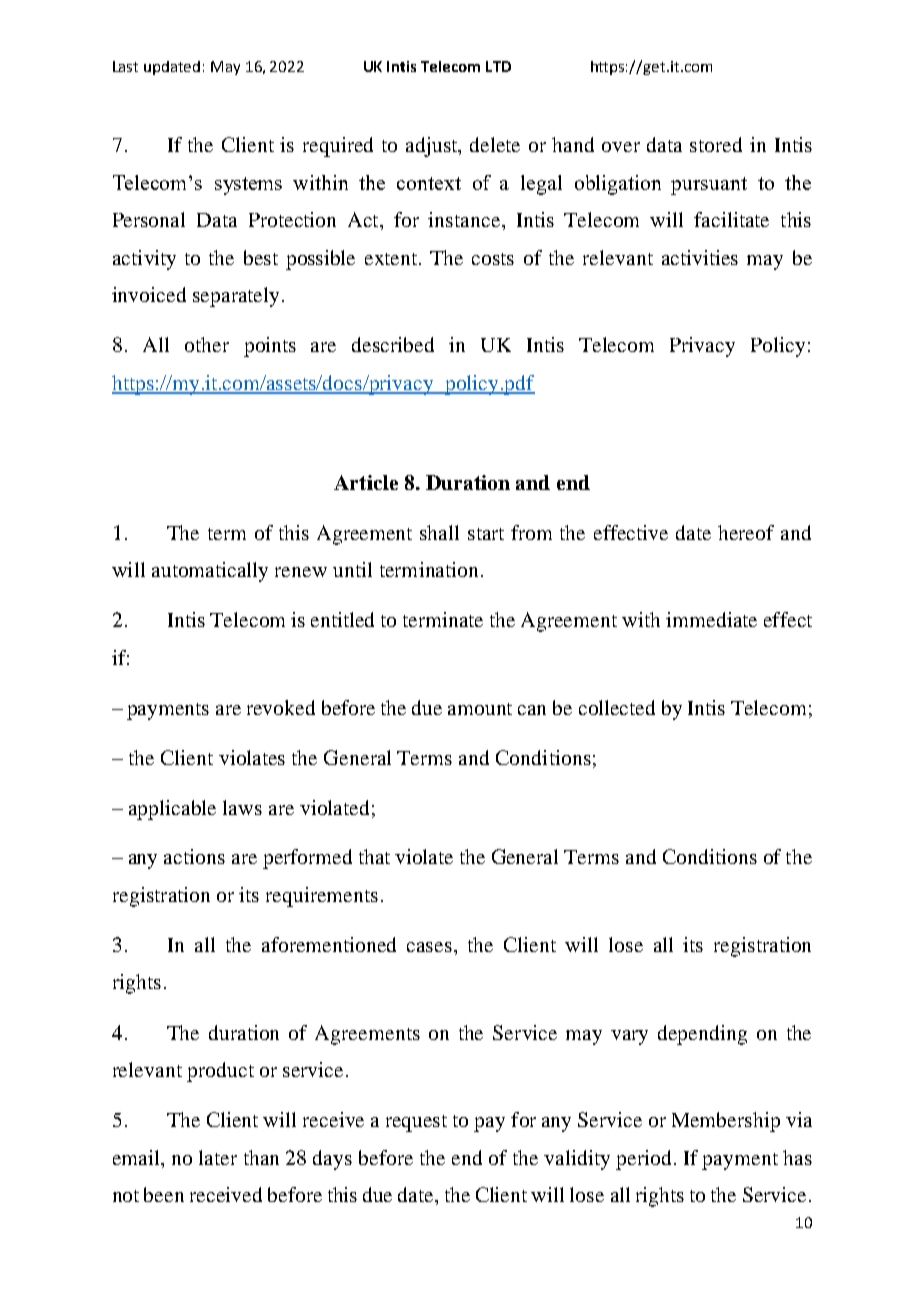 The image size is (924, 1308). I want to click on amount, so click(480, 709).
